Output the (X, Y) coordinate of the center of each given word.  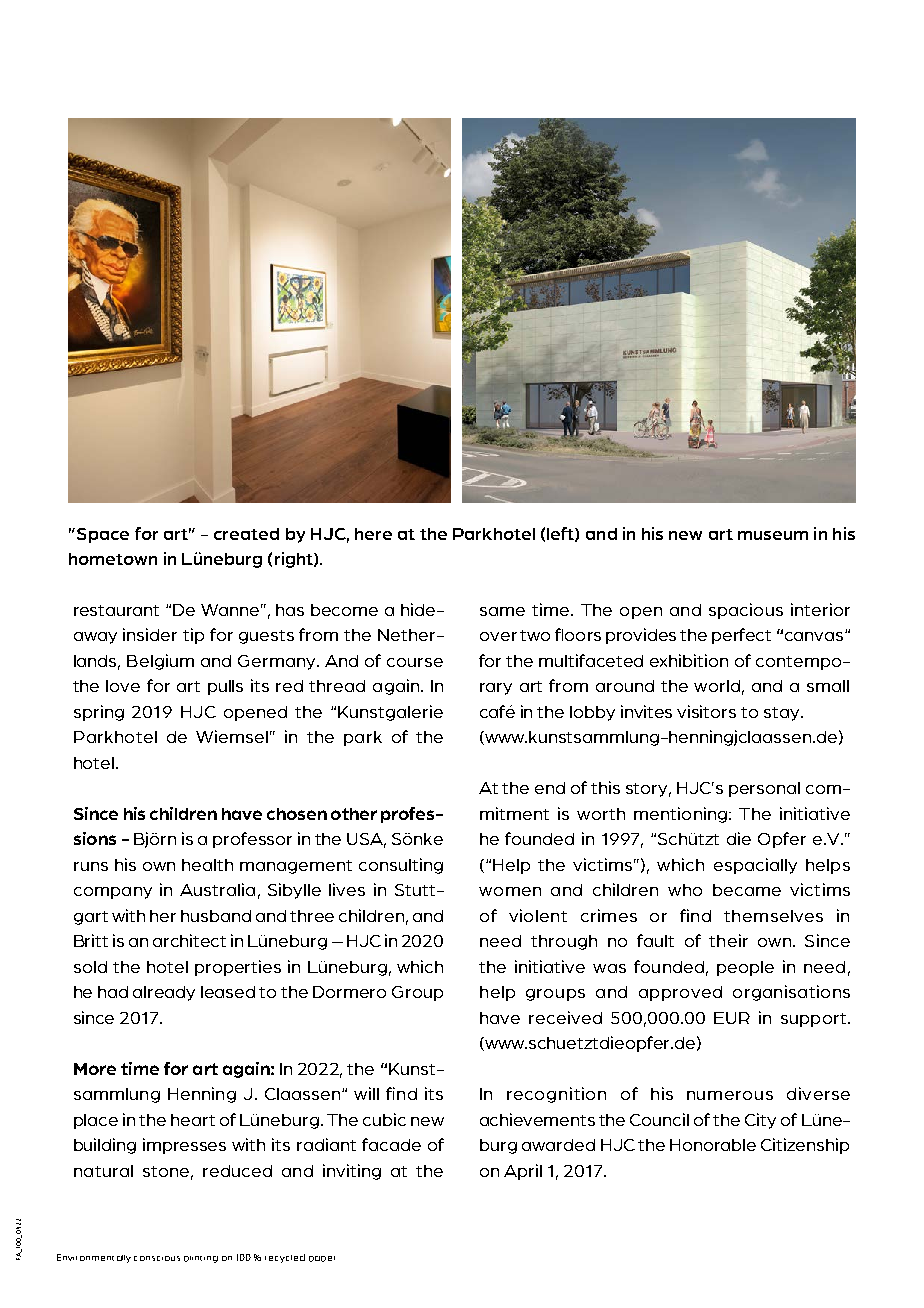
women (510, 891)
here (373, 534)
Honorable (713, 1145)
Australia (217, 889)
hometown (113, 559)
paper (322, 1259)
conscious (157, 1258)
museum (773, 535)
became (747, 890)
